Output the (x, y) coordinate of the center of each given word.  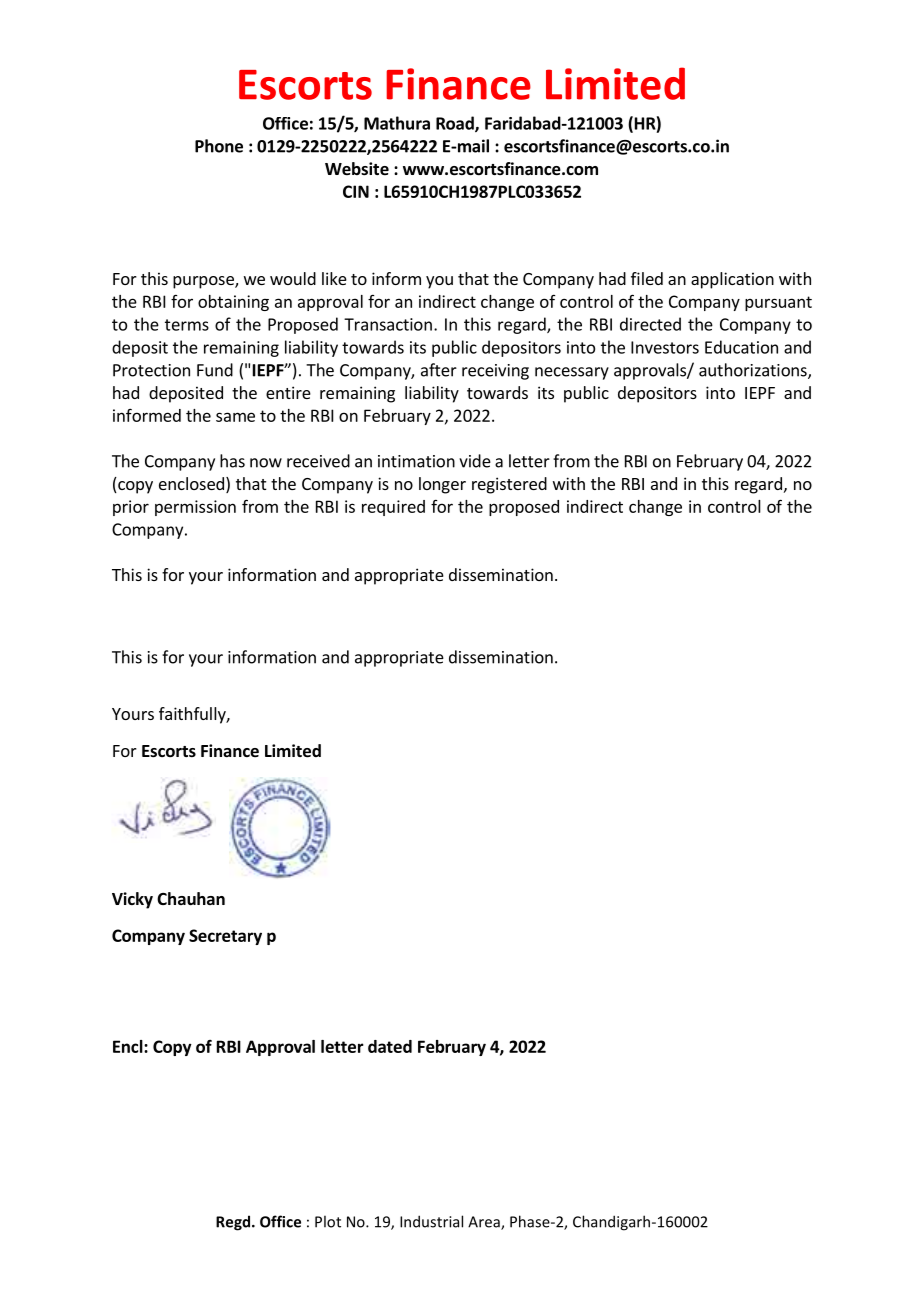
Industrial (431, 1221)
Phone (219, 146)
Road (456, 124)
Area (485, 1223)
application (732, 280)
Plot (328, 1221)
